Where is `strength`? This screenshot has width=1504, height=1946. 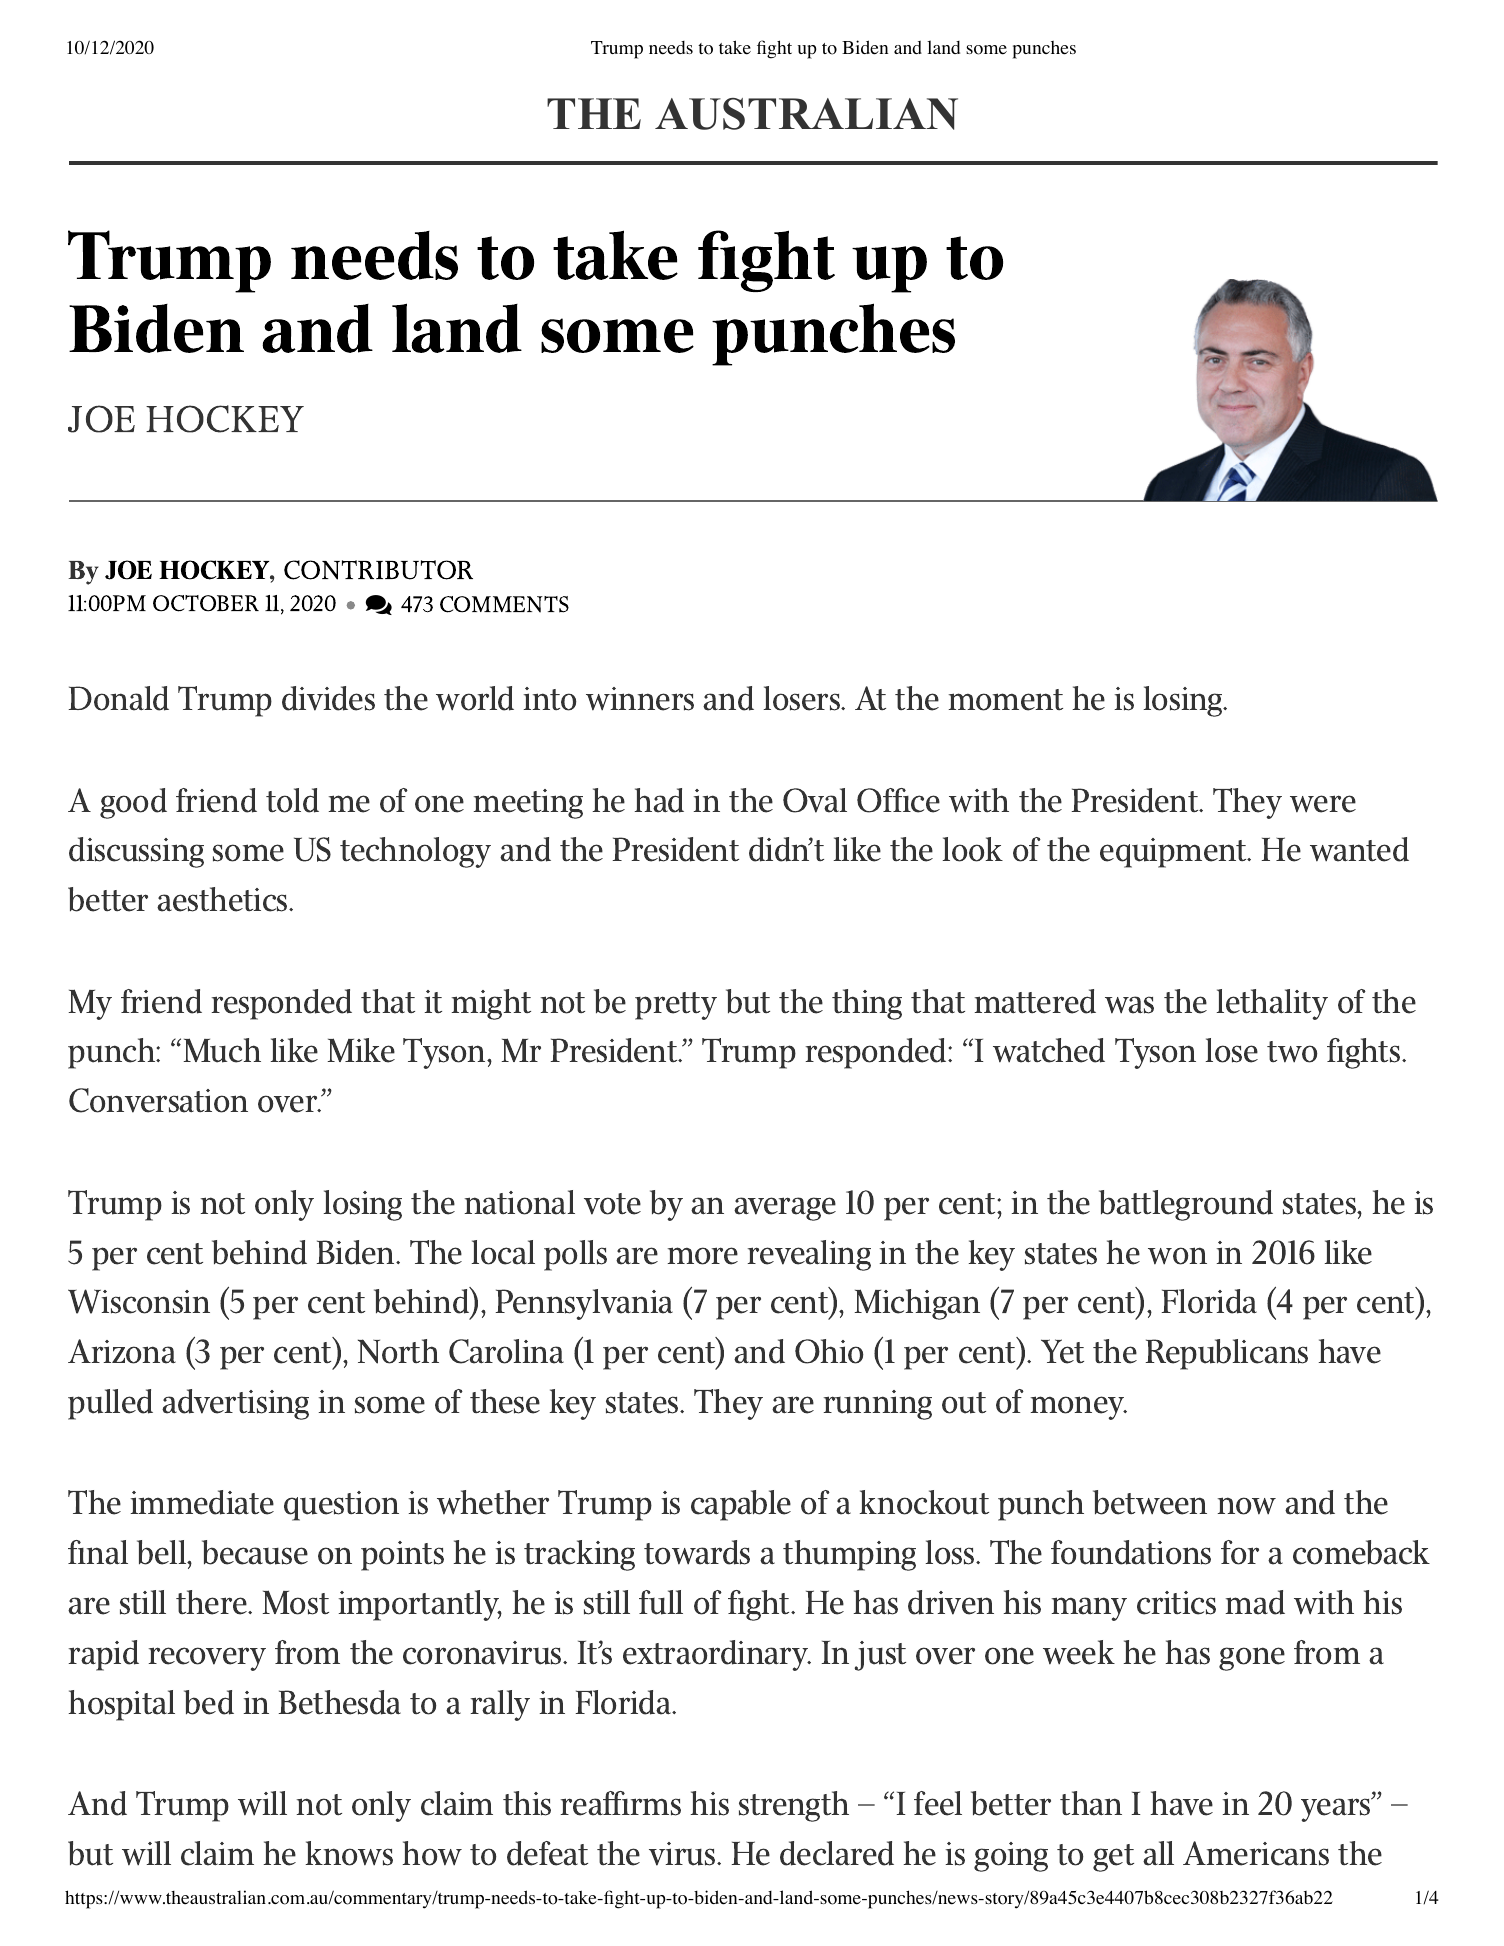 strength is located at coordinates (794, 1806).
